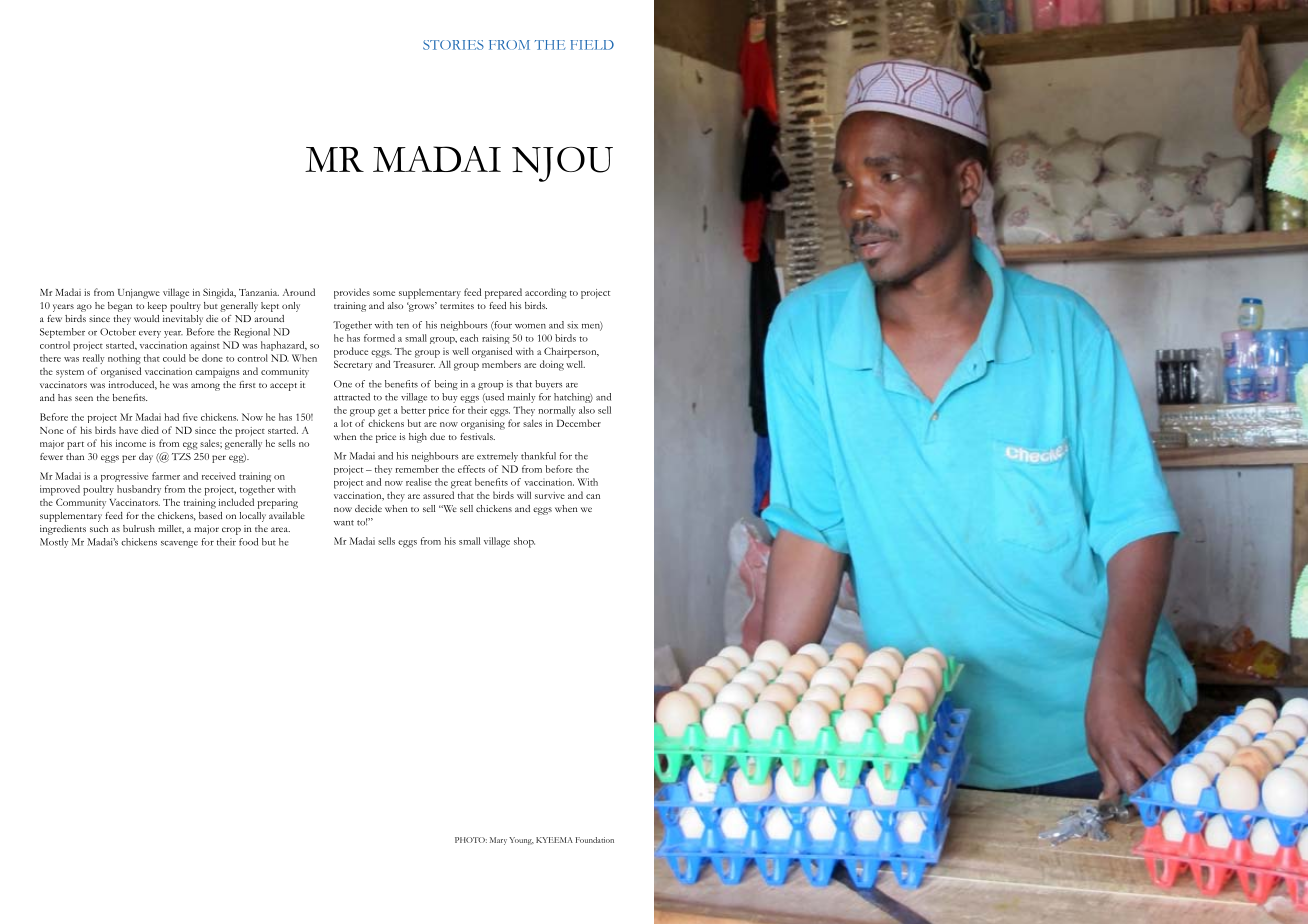 The height and width of the image is (924, 1308). What do you see at coordinates (497, 457) in the image?
I see `extremely` at bounding box center [497, 457].
